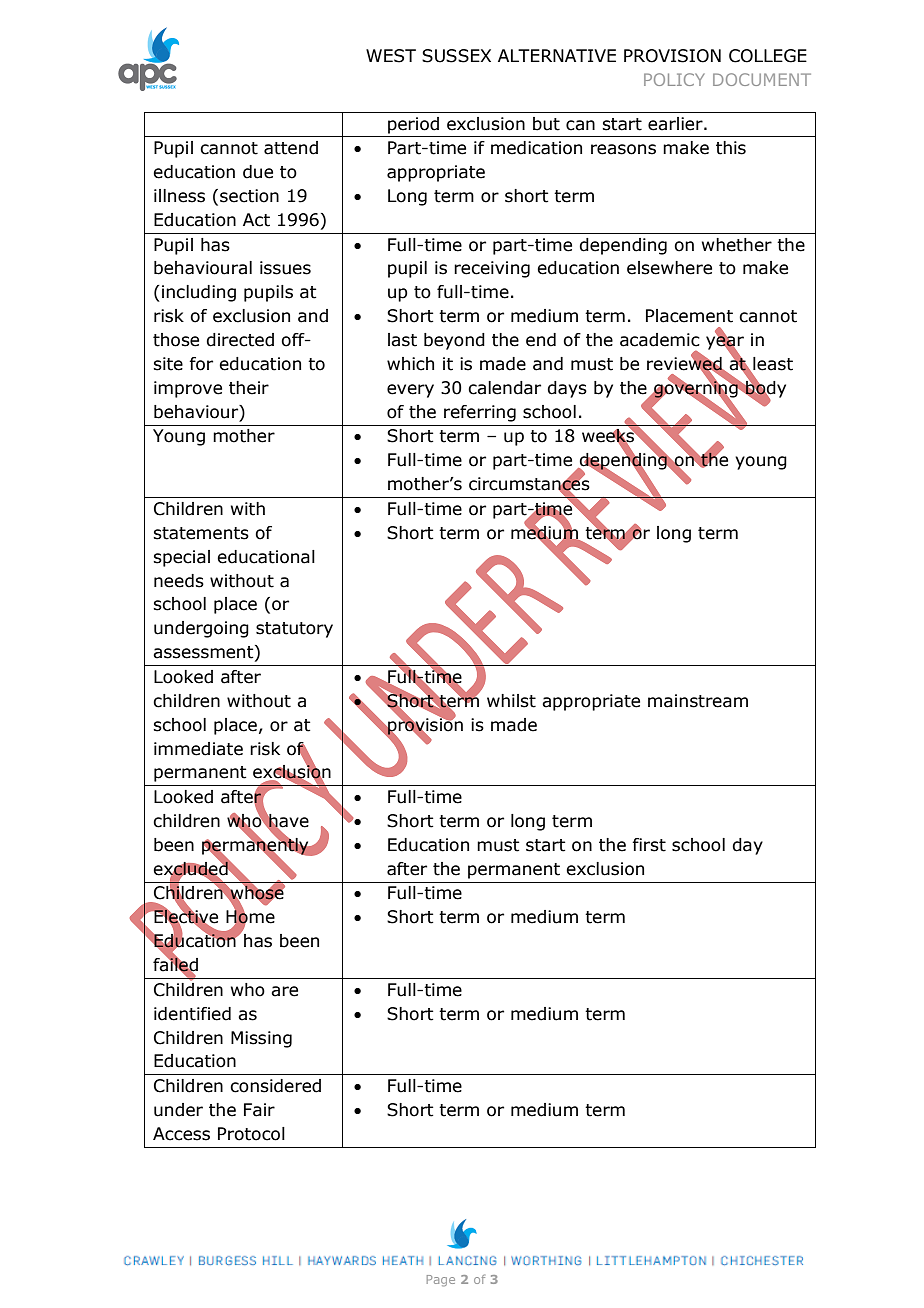 This document has height=1308, width=924. What do you see at coordinates (649, 845) in the document?
I see `first` at bounding box center [649, 845].
